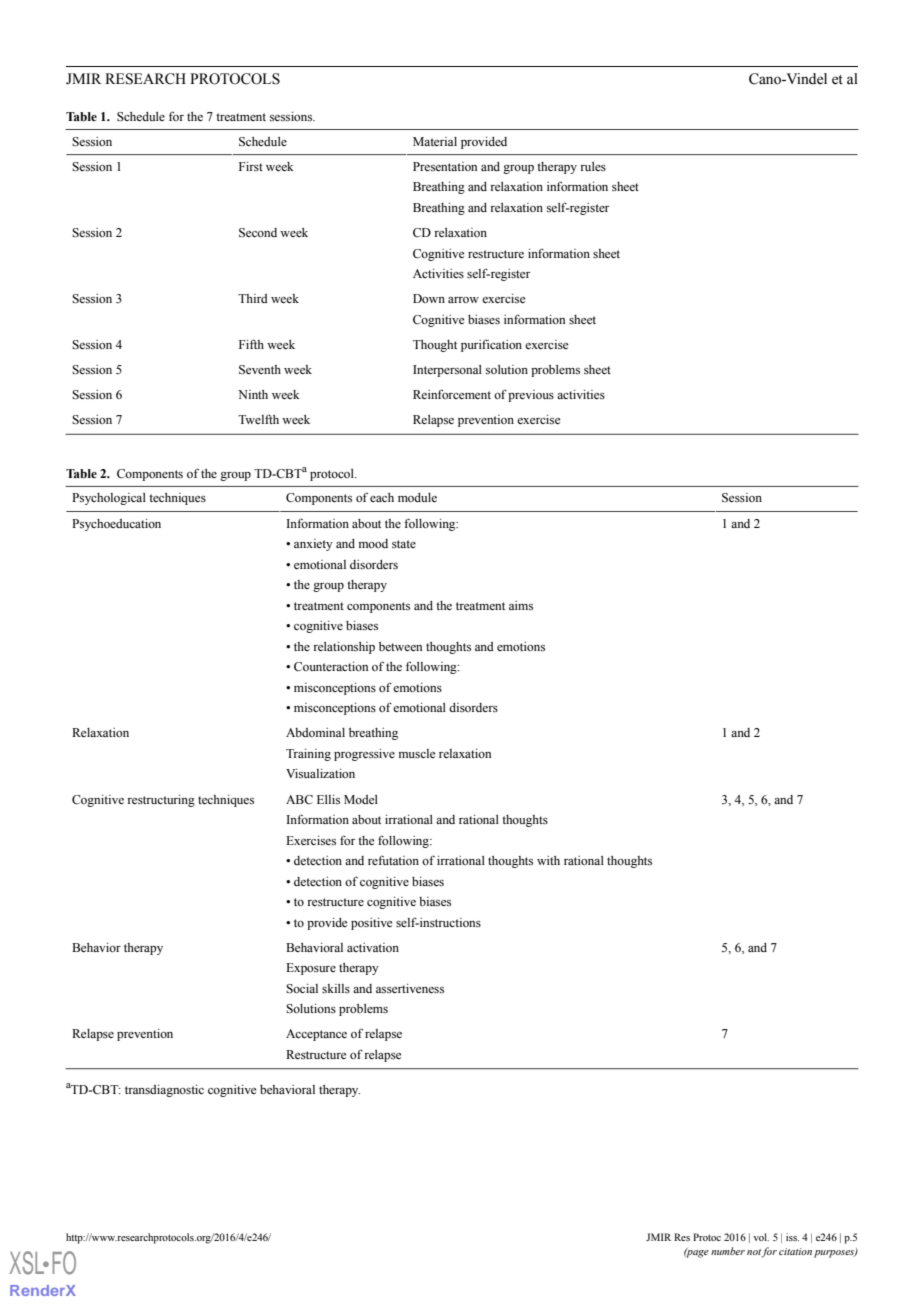  I want to click on rules, so click(593, 166).
